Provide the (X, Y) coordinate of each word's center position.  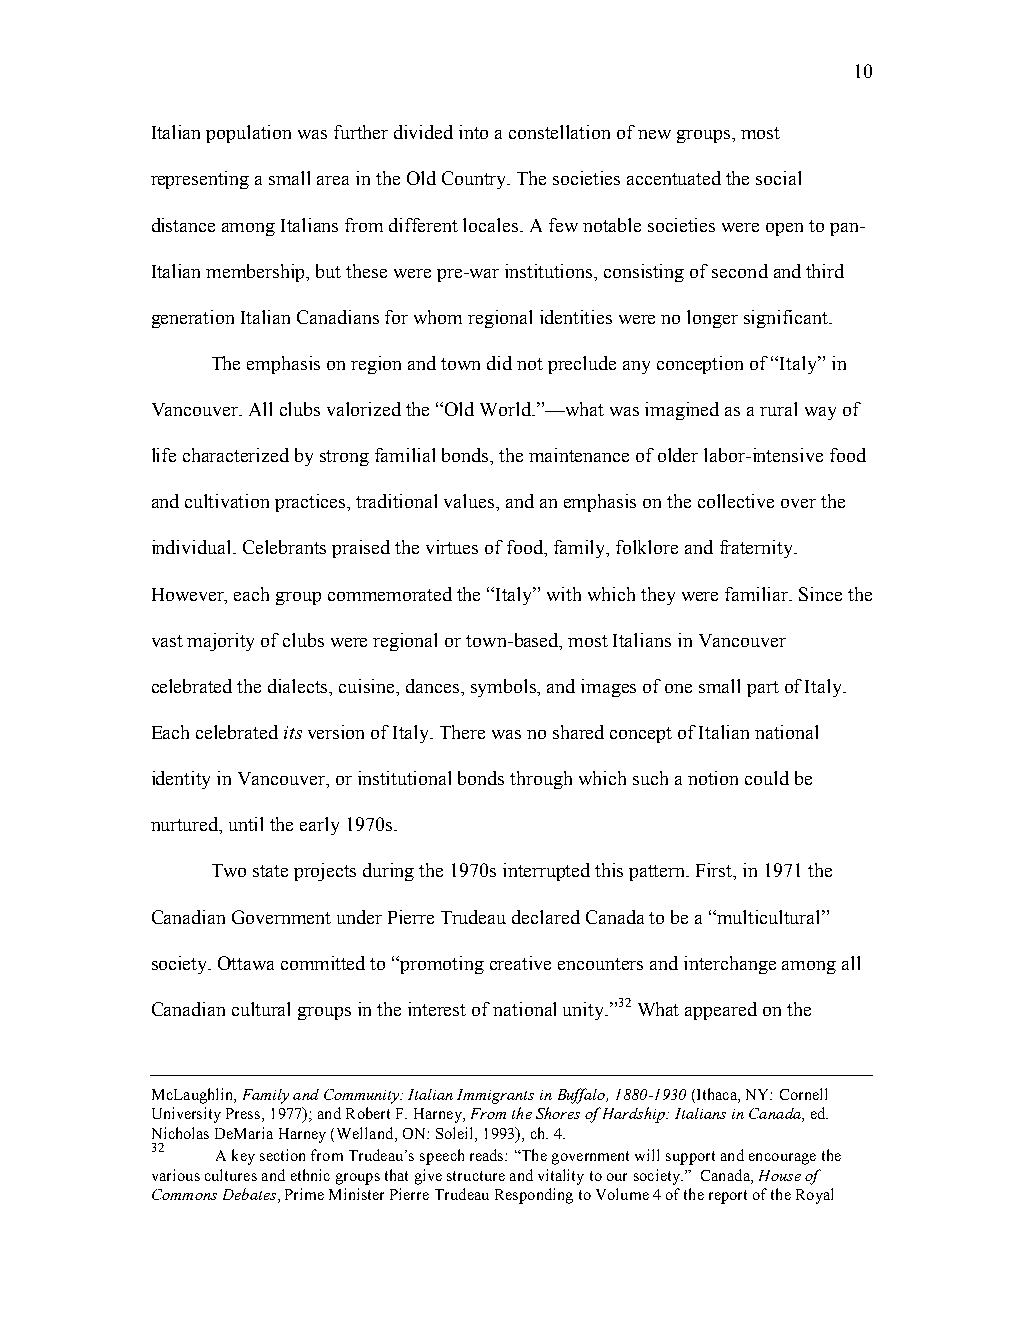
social (778, 178)
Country (475, 180)
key (243, 1157)
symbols (505, 688)
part (763, 689)
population (248, 134)
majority (220, 642)
